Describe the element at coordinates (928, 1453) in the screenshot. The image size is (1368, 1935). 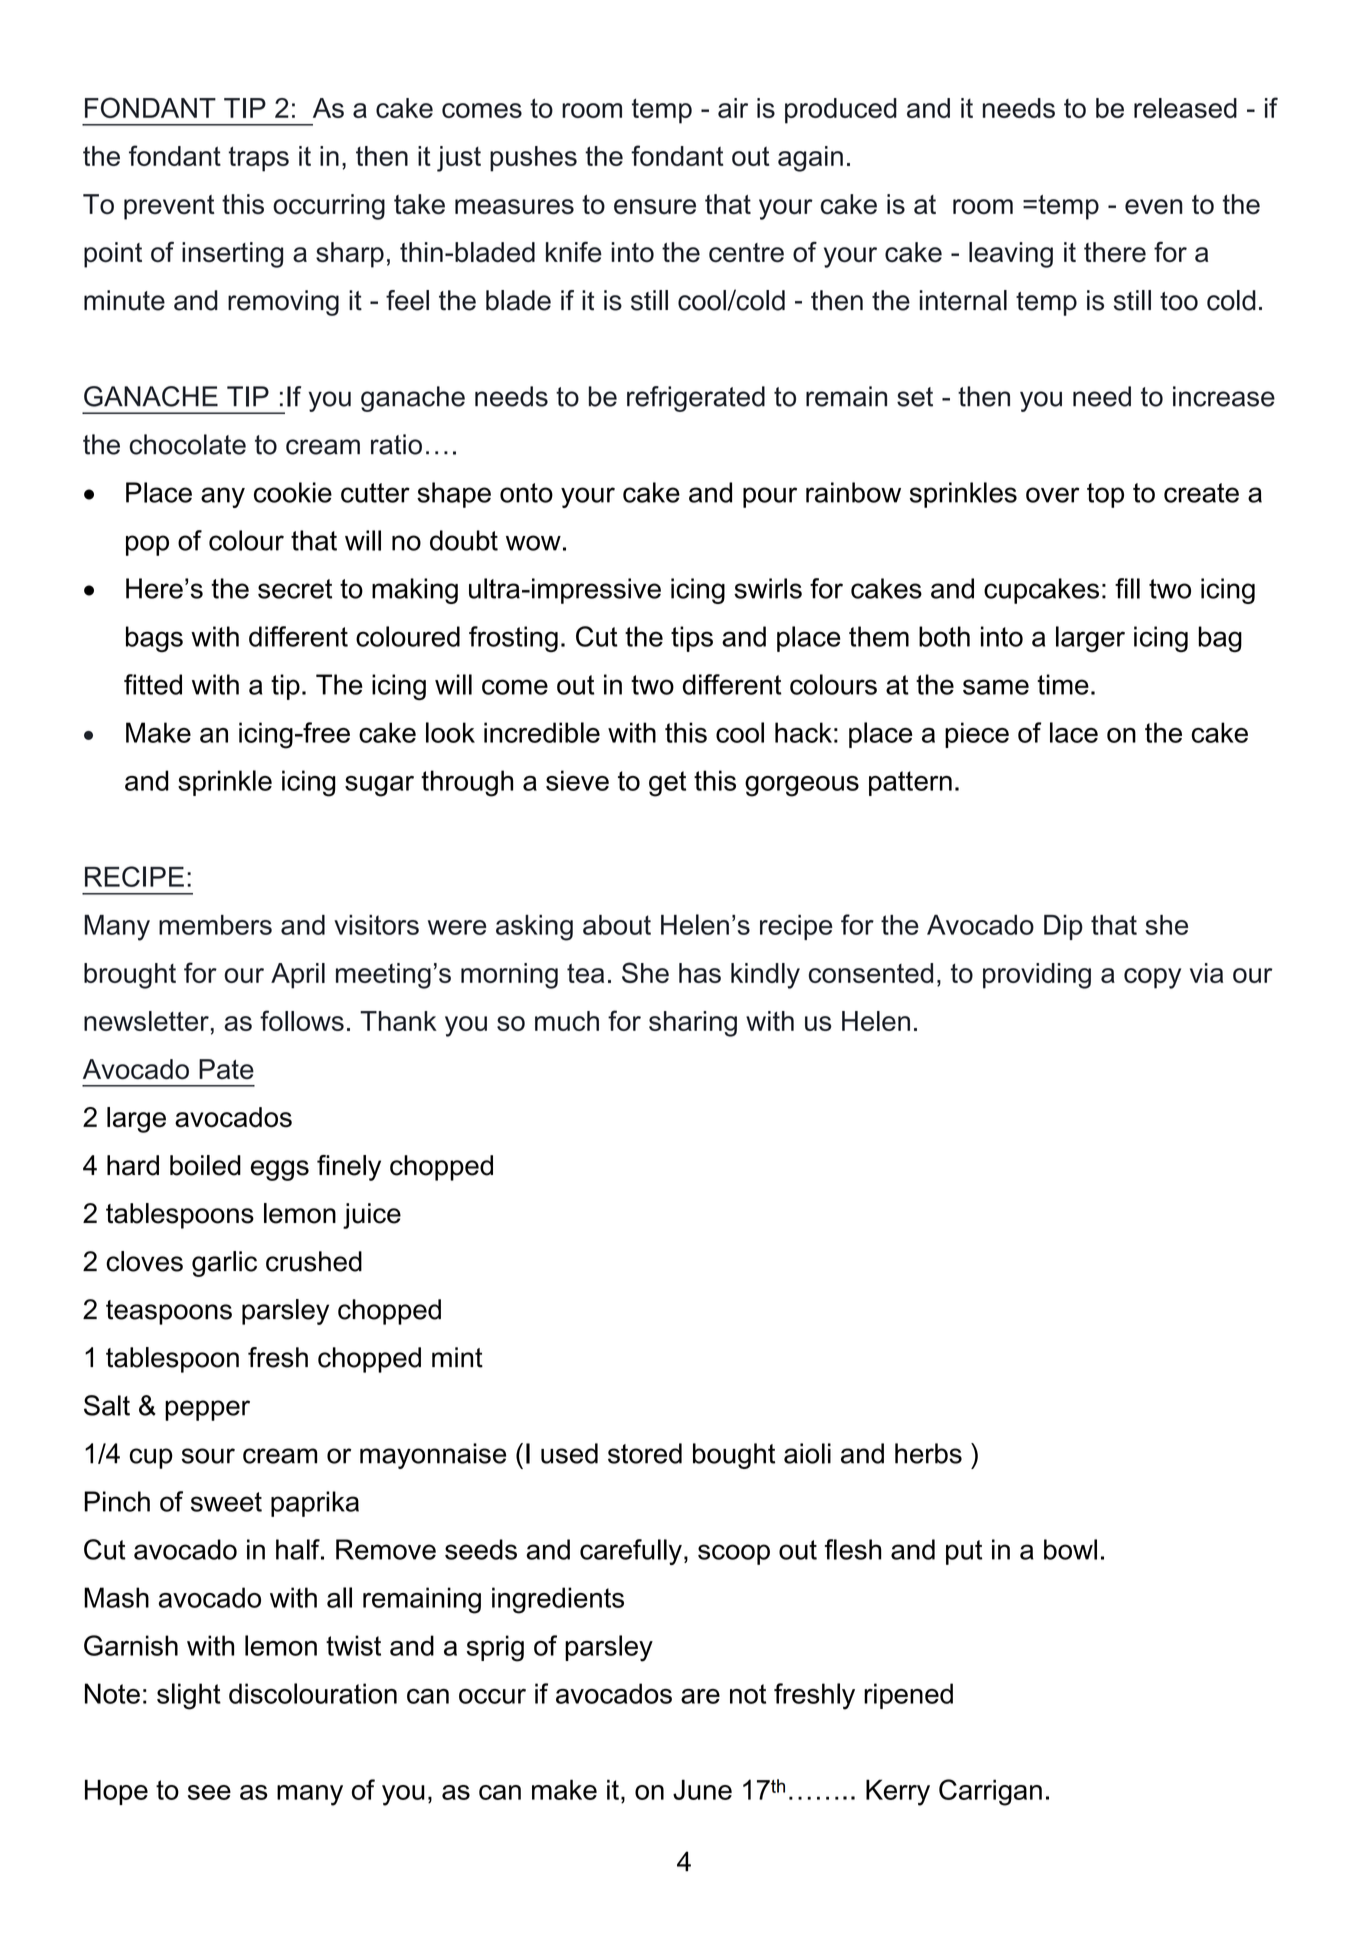
I see `herbs` at that location.
